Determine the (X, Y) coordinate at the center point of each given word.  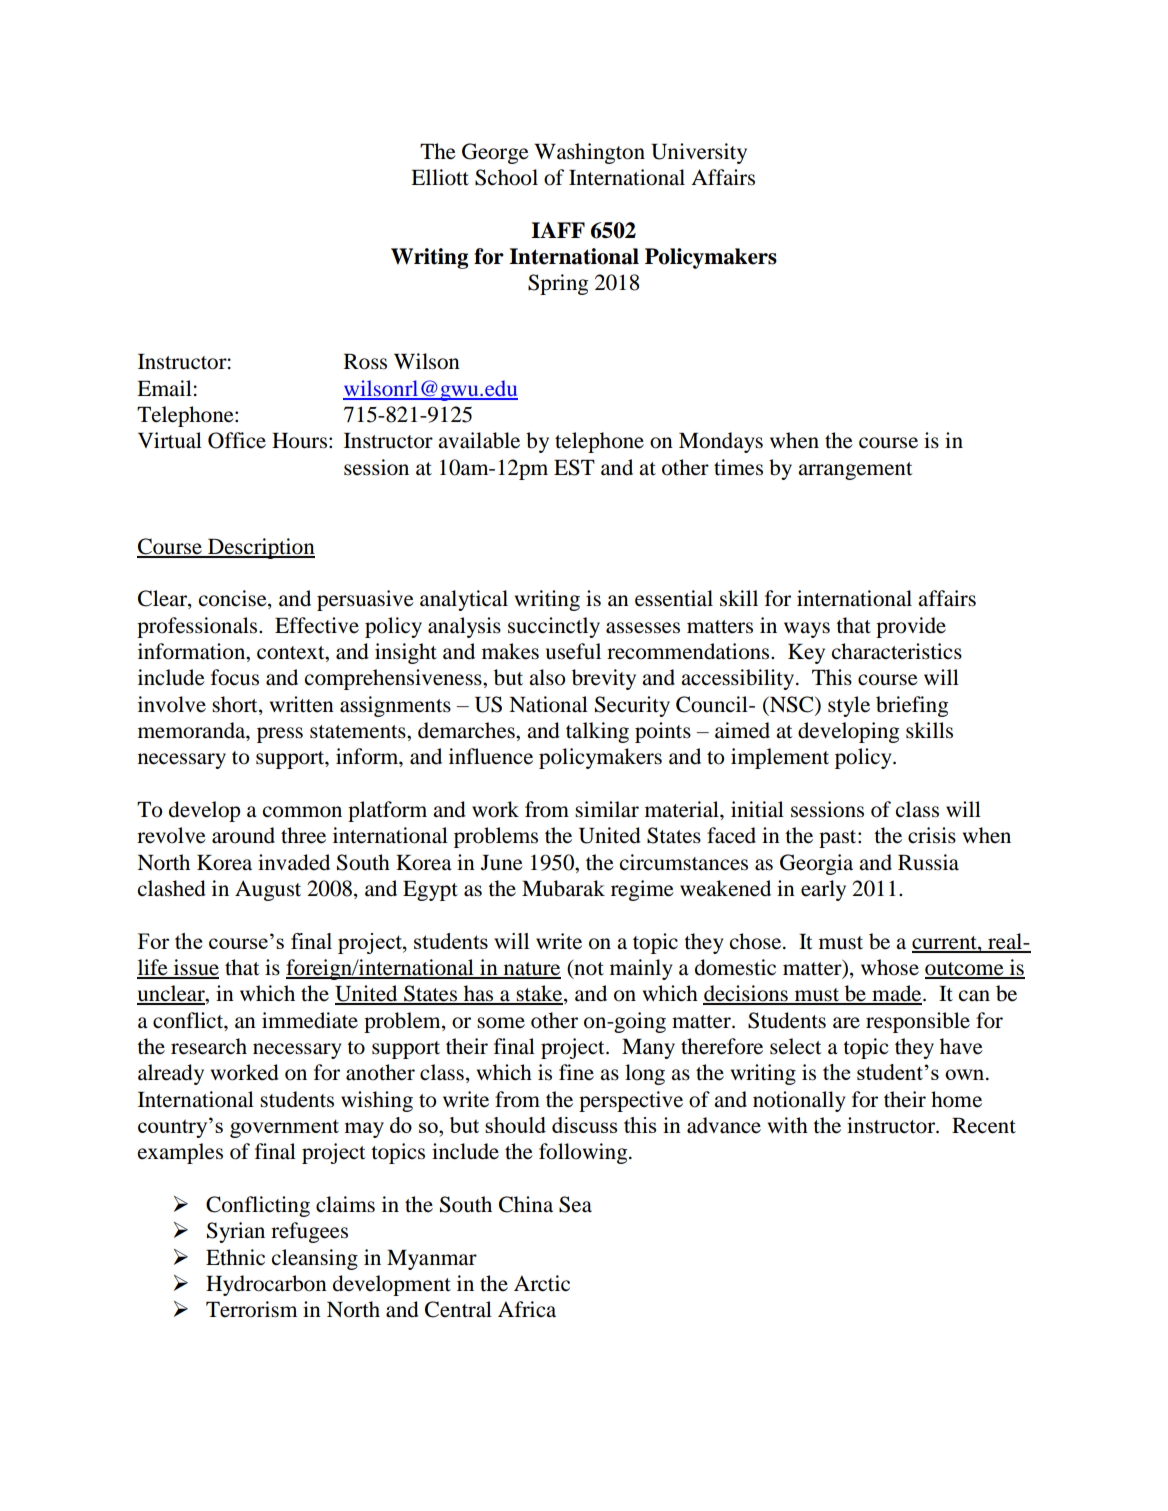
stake (539, 994)
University (699, 153)
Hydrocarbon (266, 1285)
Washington (589, 153)
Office (237, 440)
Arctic (542, 1283)
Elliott (440, 177)
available (479, 440)
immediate (310, 1020)
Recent (984, 1126)
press (280, 735)
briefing (912, 706)
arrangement (855, 471)
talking (597, 732)
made (897, 994)
